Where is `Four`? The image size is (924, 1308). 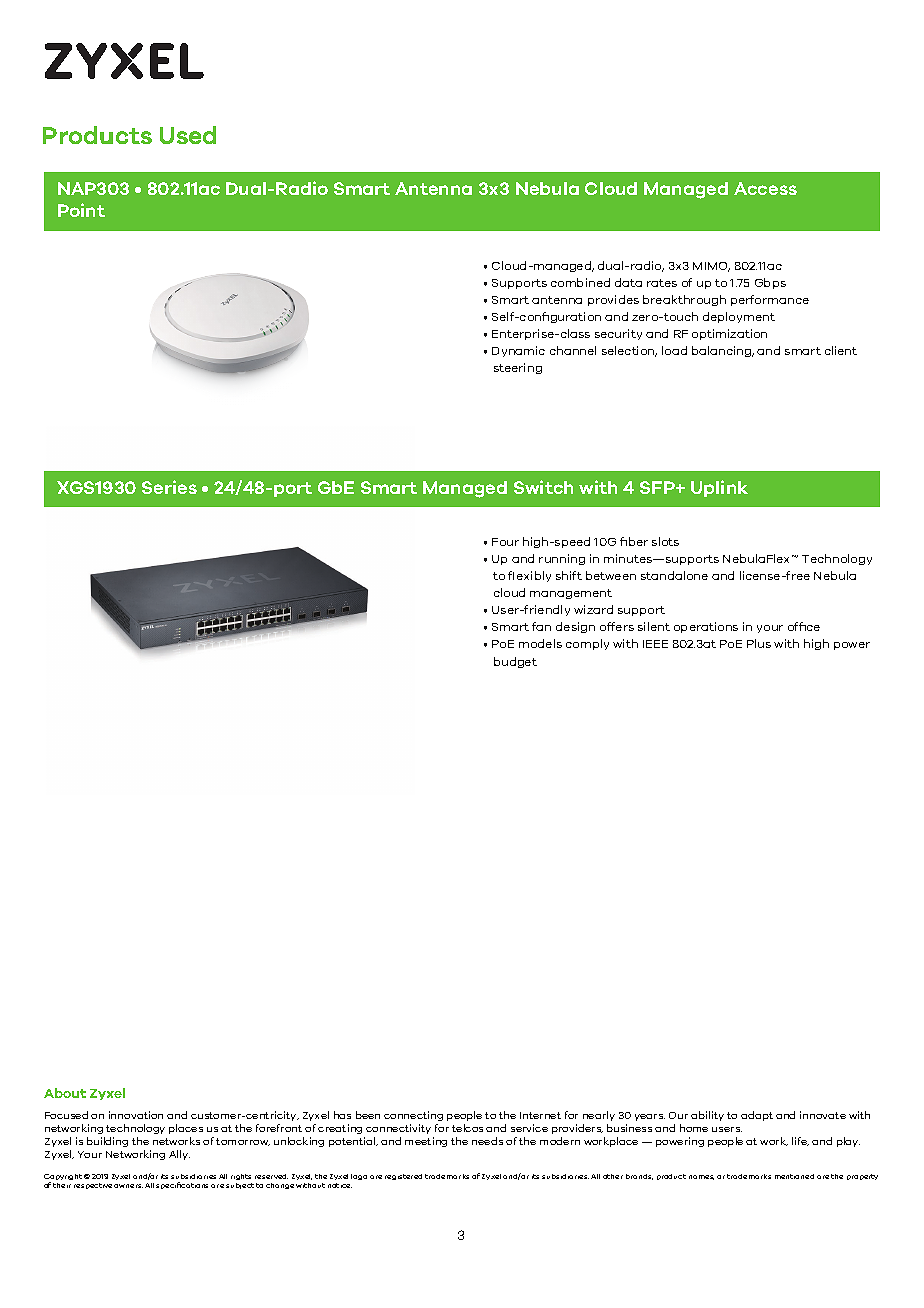
Four is located at coordinates (505, 542).
